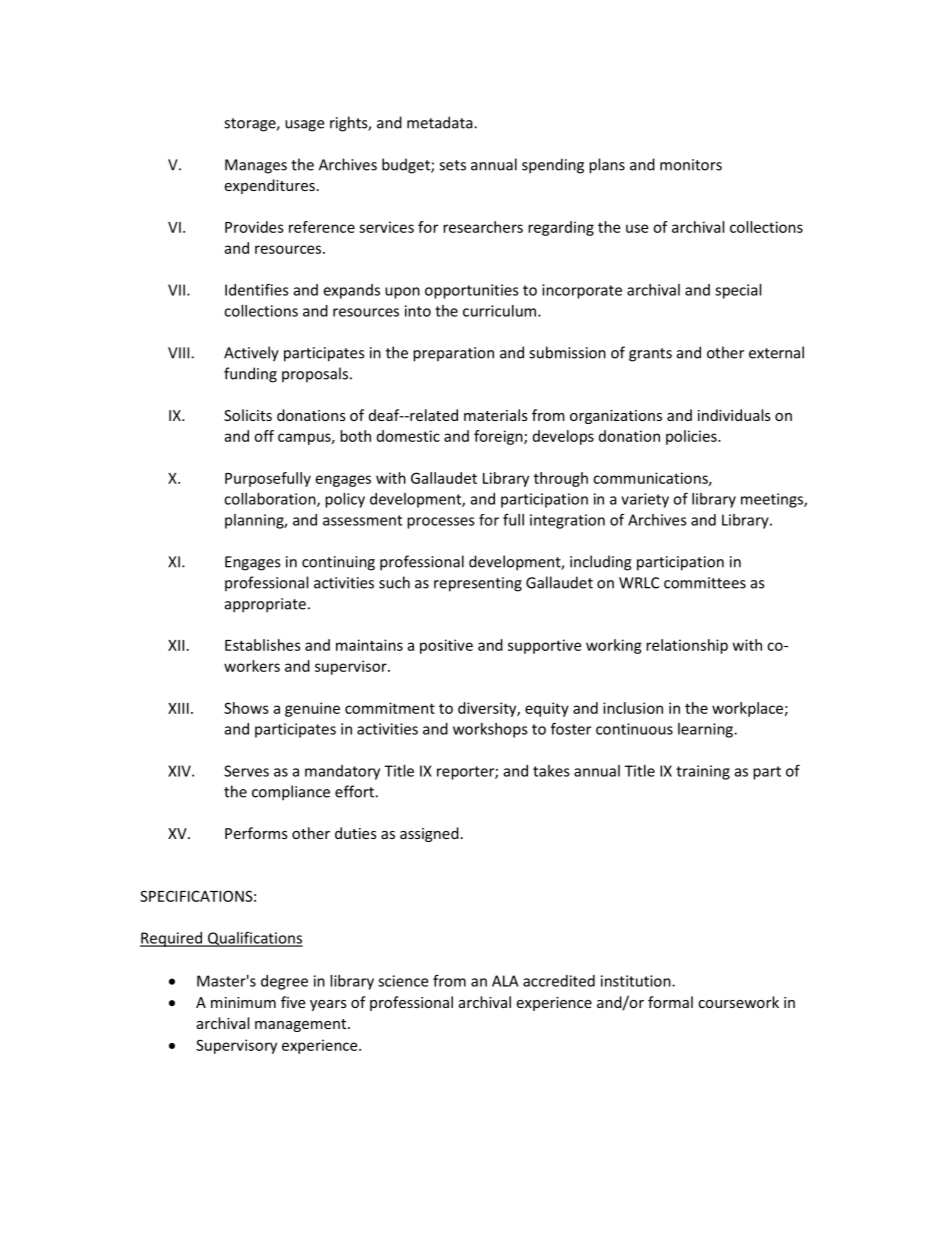  I want to click on Actively, so click(251, 354).
